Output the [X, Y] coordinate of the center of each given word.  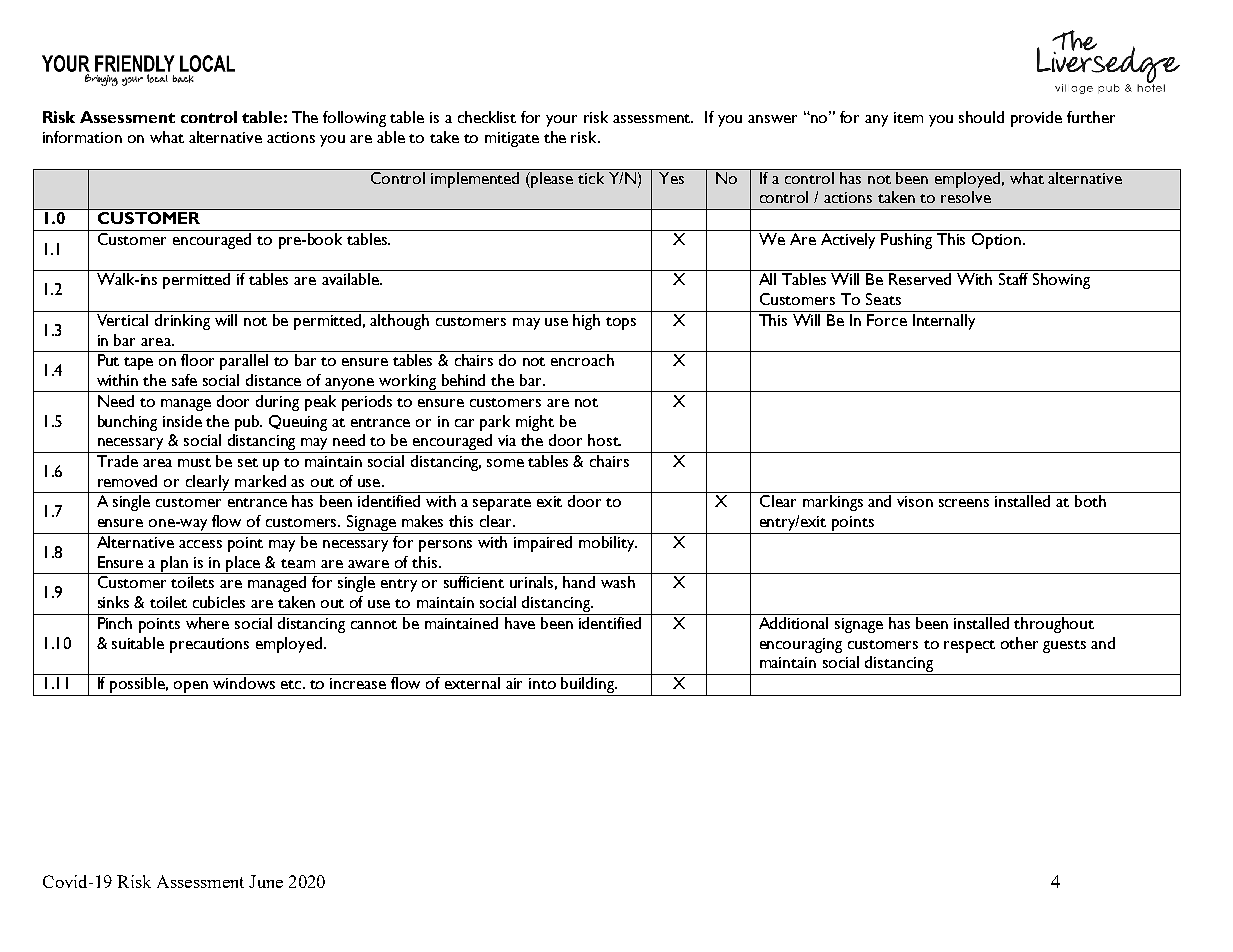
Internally [944, 322]
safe [184, 380]
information [82, 137]
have [520, 623]
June [266, 881]
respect [969, 646]
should [981, 117]
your [561, 121]
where [207, 623]
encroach [582, 360]
